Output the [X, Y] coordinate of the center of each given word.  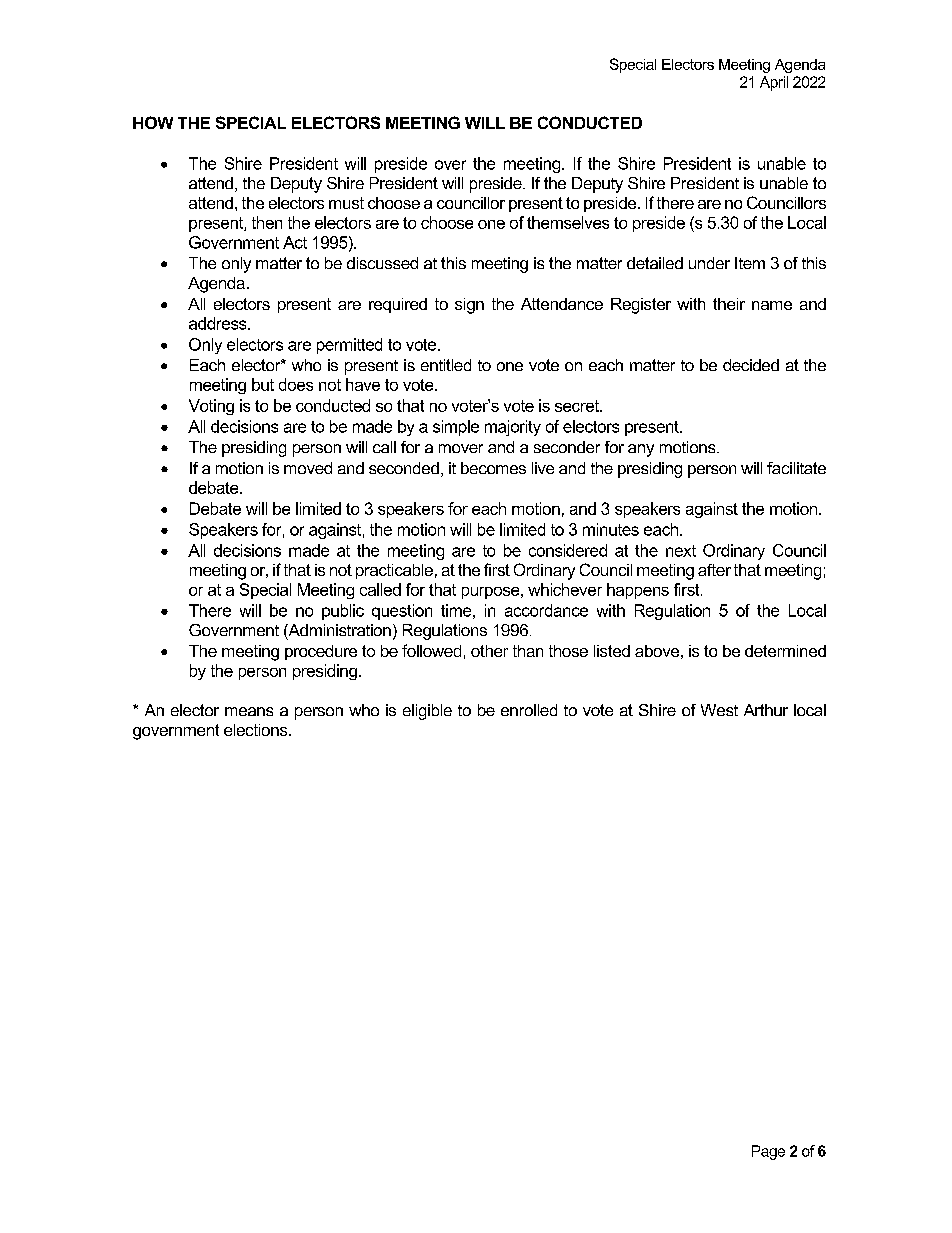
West [719, 710]
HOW [153, 122]
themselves [568, 222]
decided [751, 365]
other [489, 651]
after [714, 570]
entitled [446, 365]
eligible [427, 712]
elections [257, 730]
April [774, 83]
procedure [321, 652]
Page [768, 1152]
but [263, 384]
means [249, 711]
